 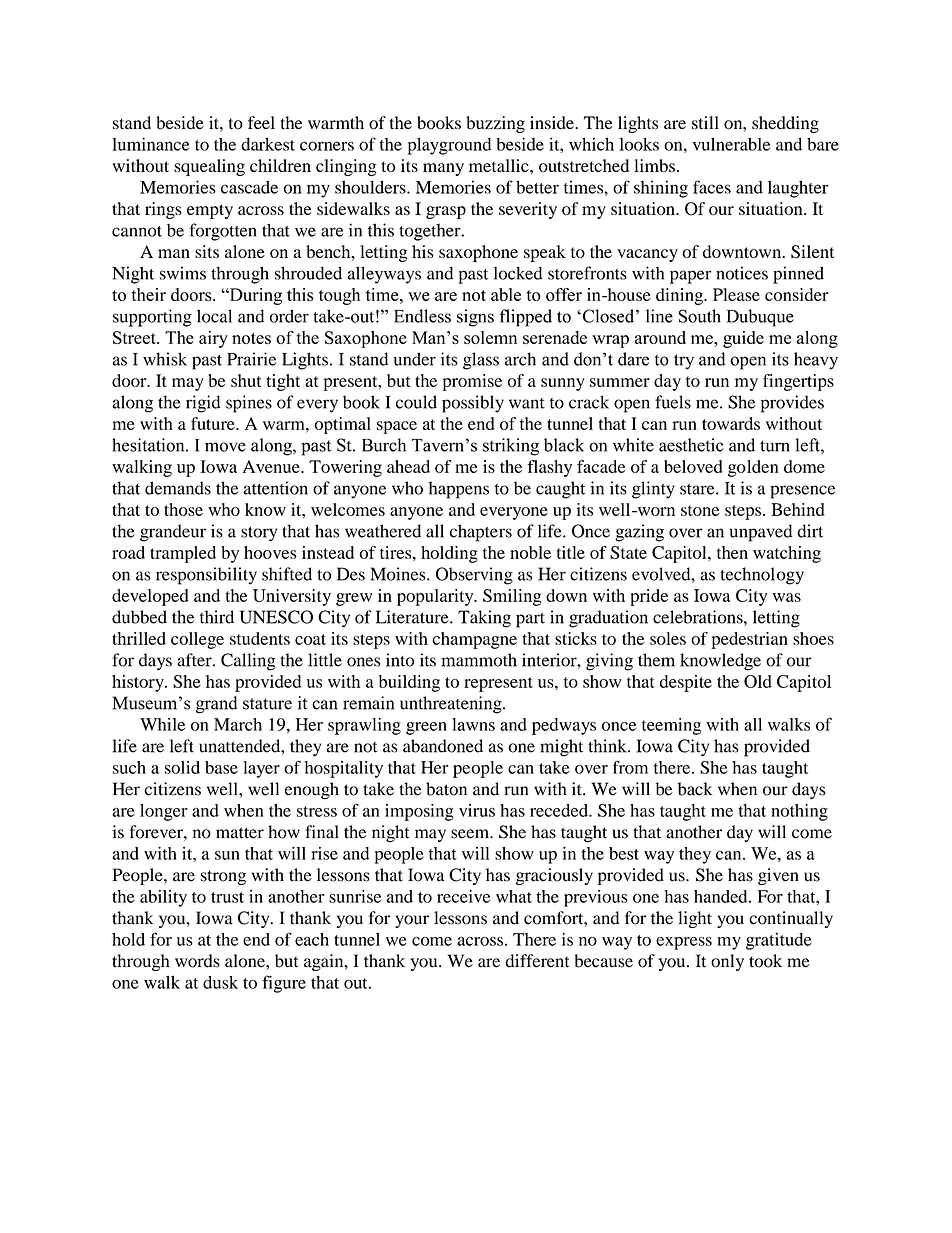 What do you see at coordinates (481, 533) in the screenshot?
I see `chapters` at bounding box center [481, 533].
